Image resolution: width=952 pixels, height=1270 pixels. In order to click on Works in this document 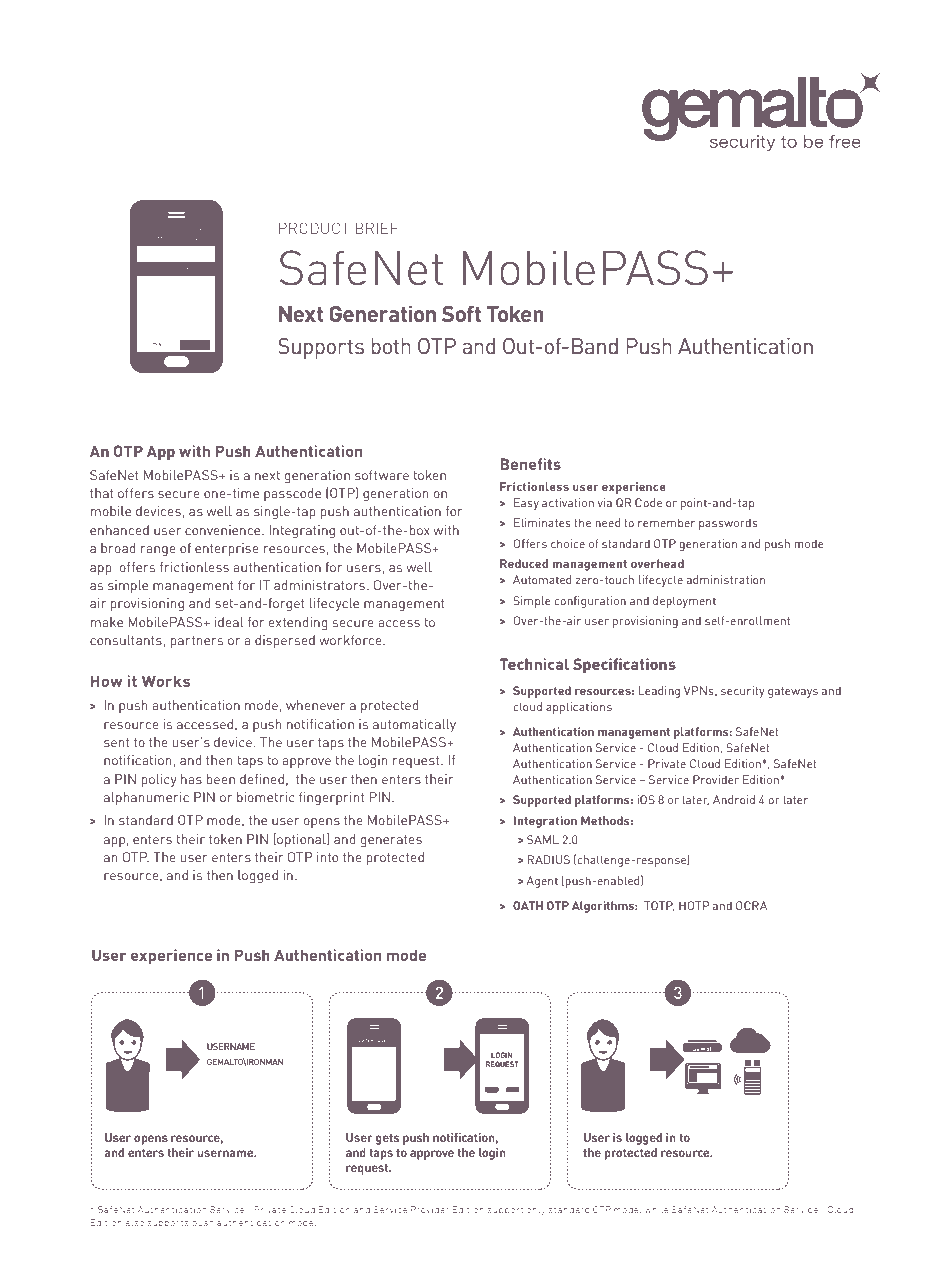, I will do `click(166, 681)`.
